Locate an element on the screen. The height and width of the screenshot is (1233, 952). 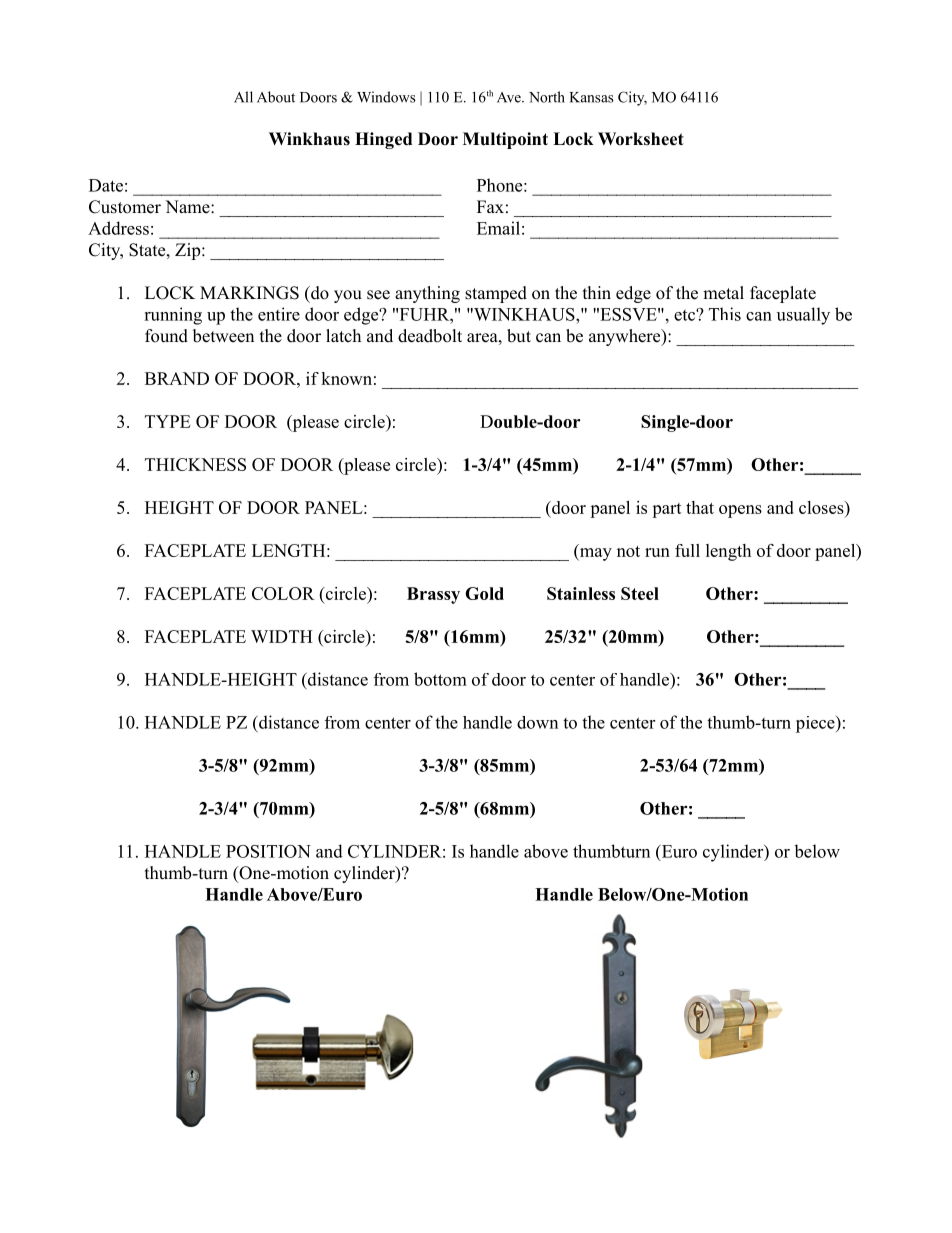
POSITION is located at coordinates (268, 851).
